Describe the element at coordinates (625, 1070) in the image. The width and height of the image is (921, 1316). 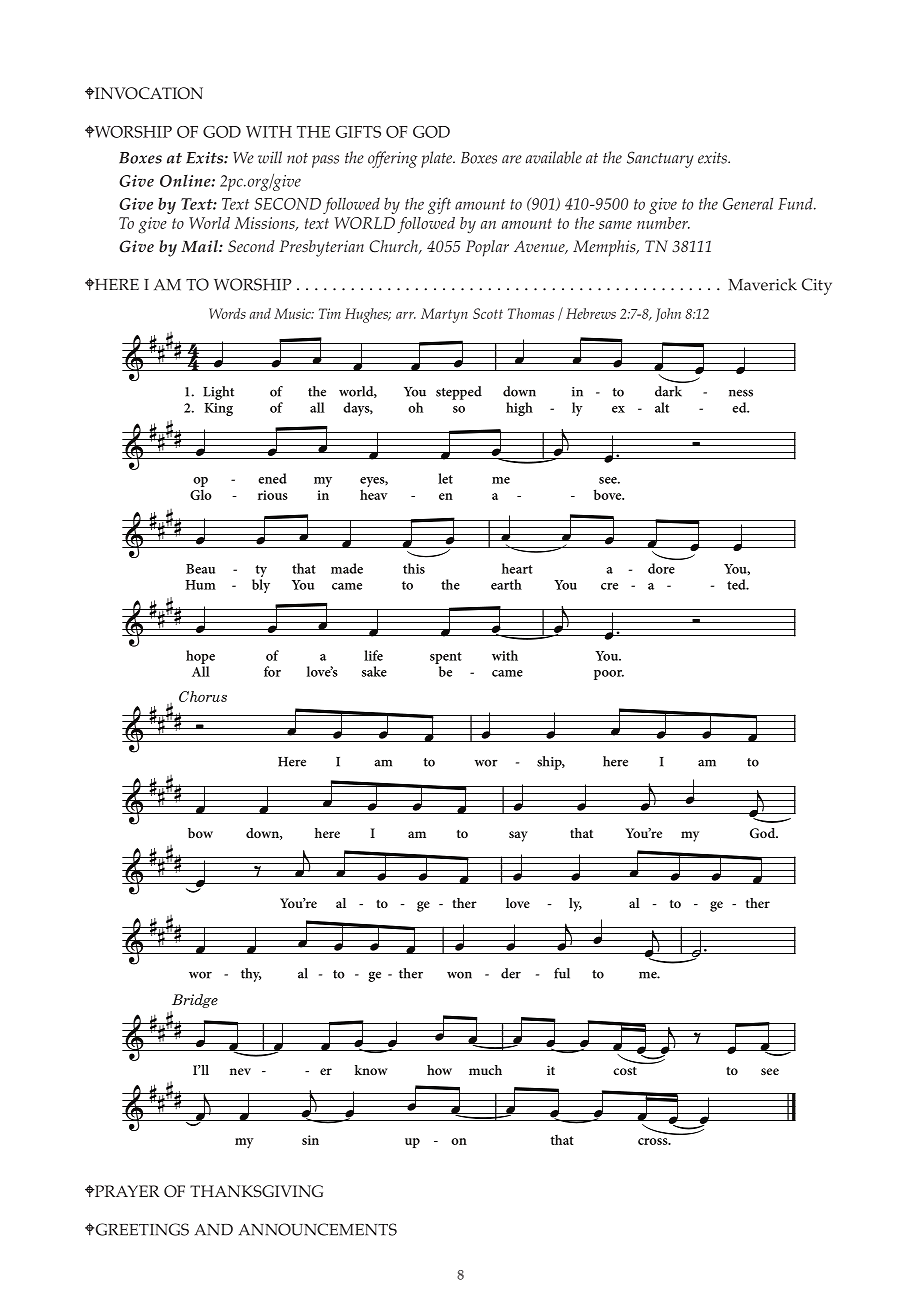
I see `cost` at that location.
